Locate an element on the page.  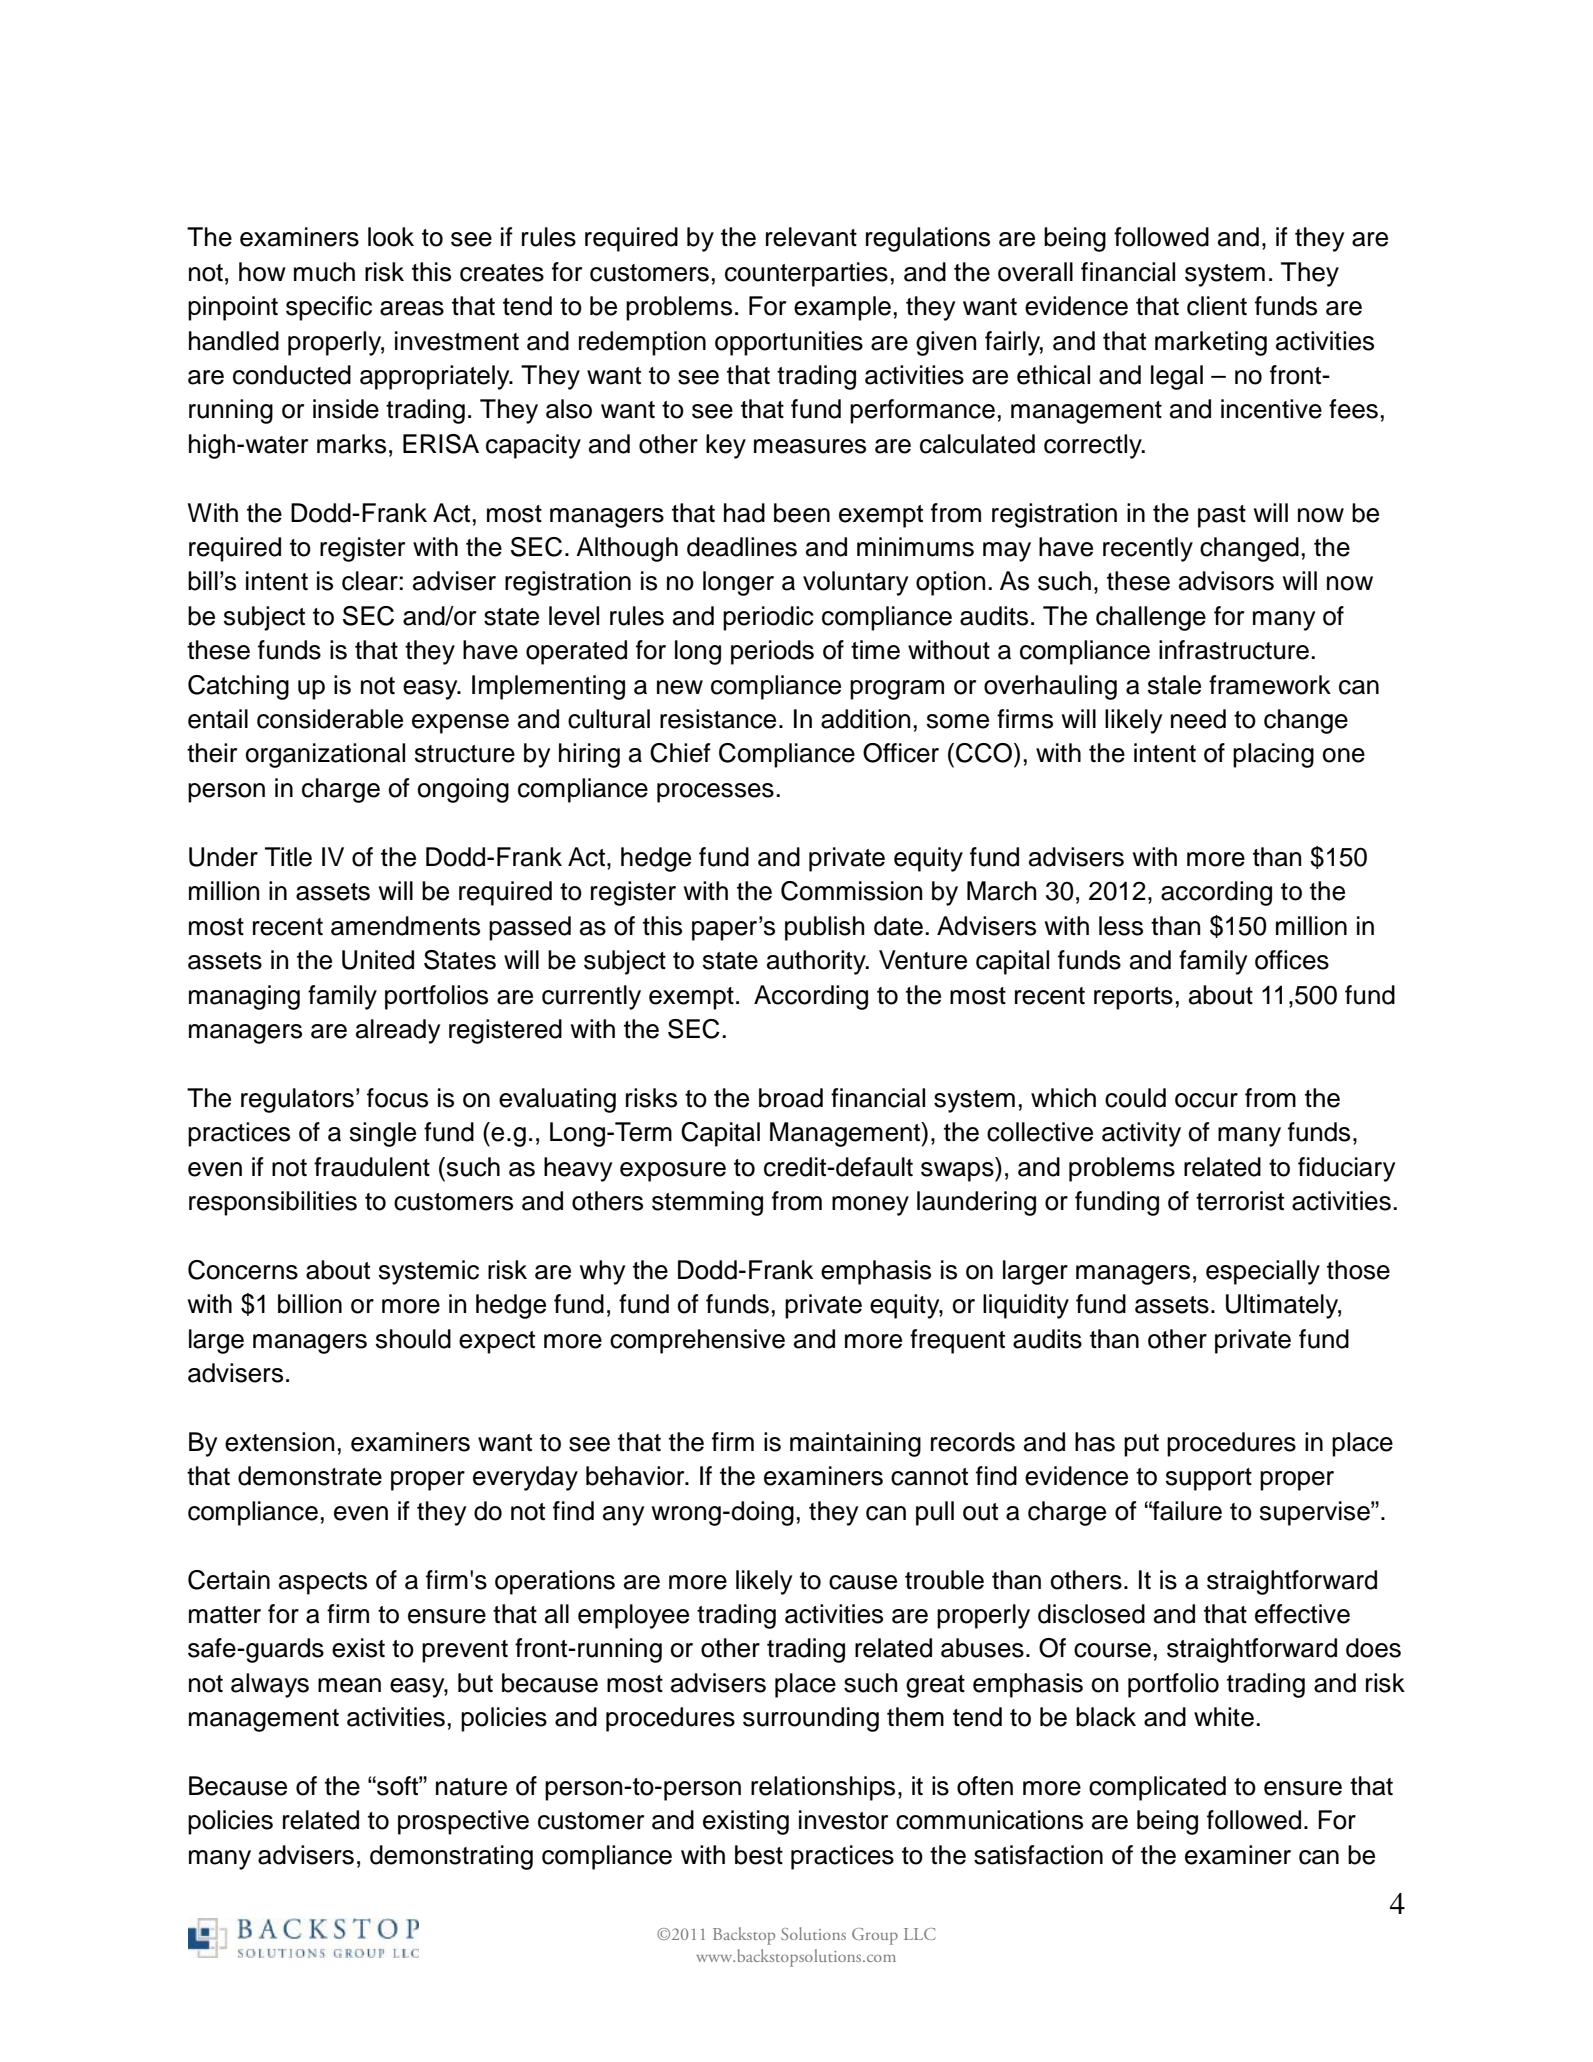
client is located at coordinates (1217, 306).
